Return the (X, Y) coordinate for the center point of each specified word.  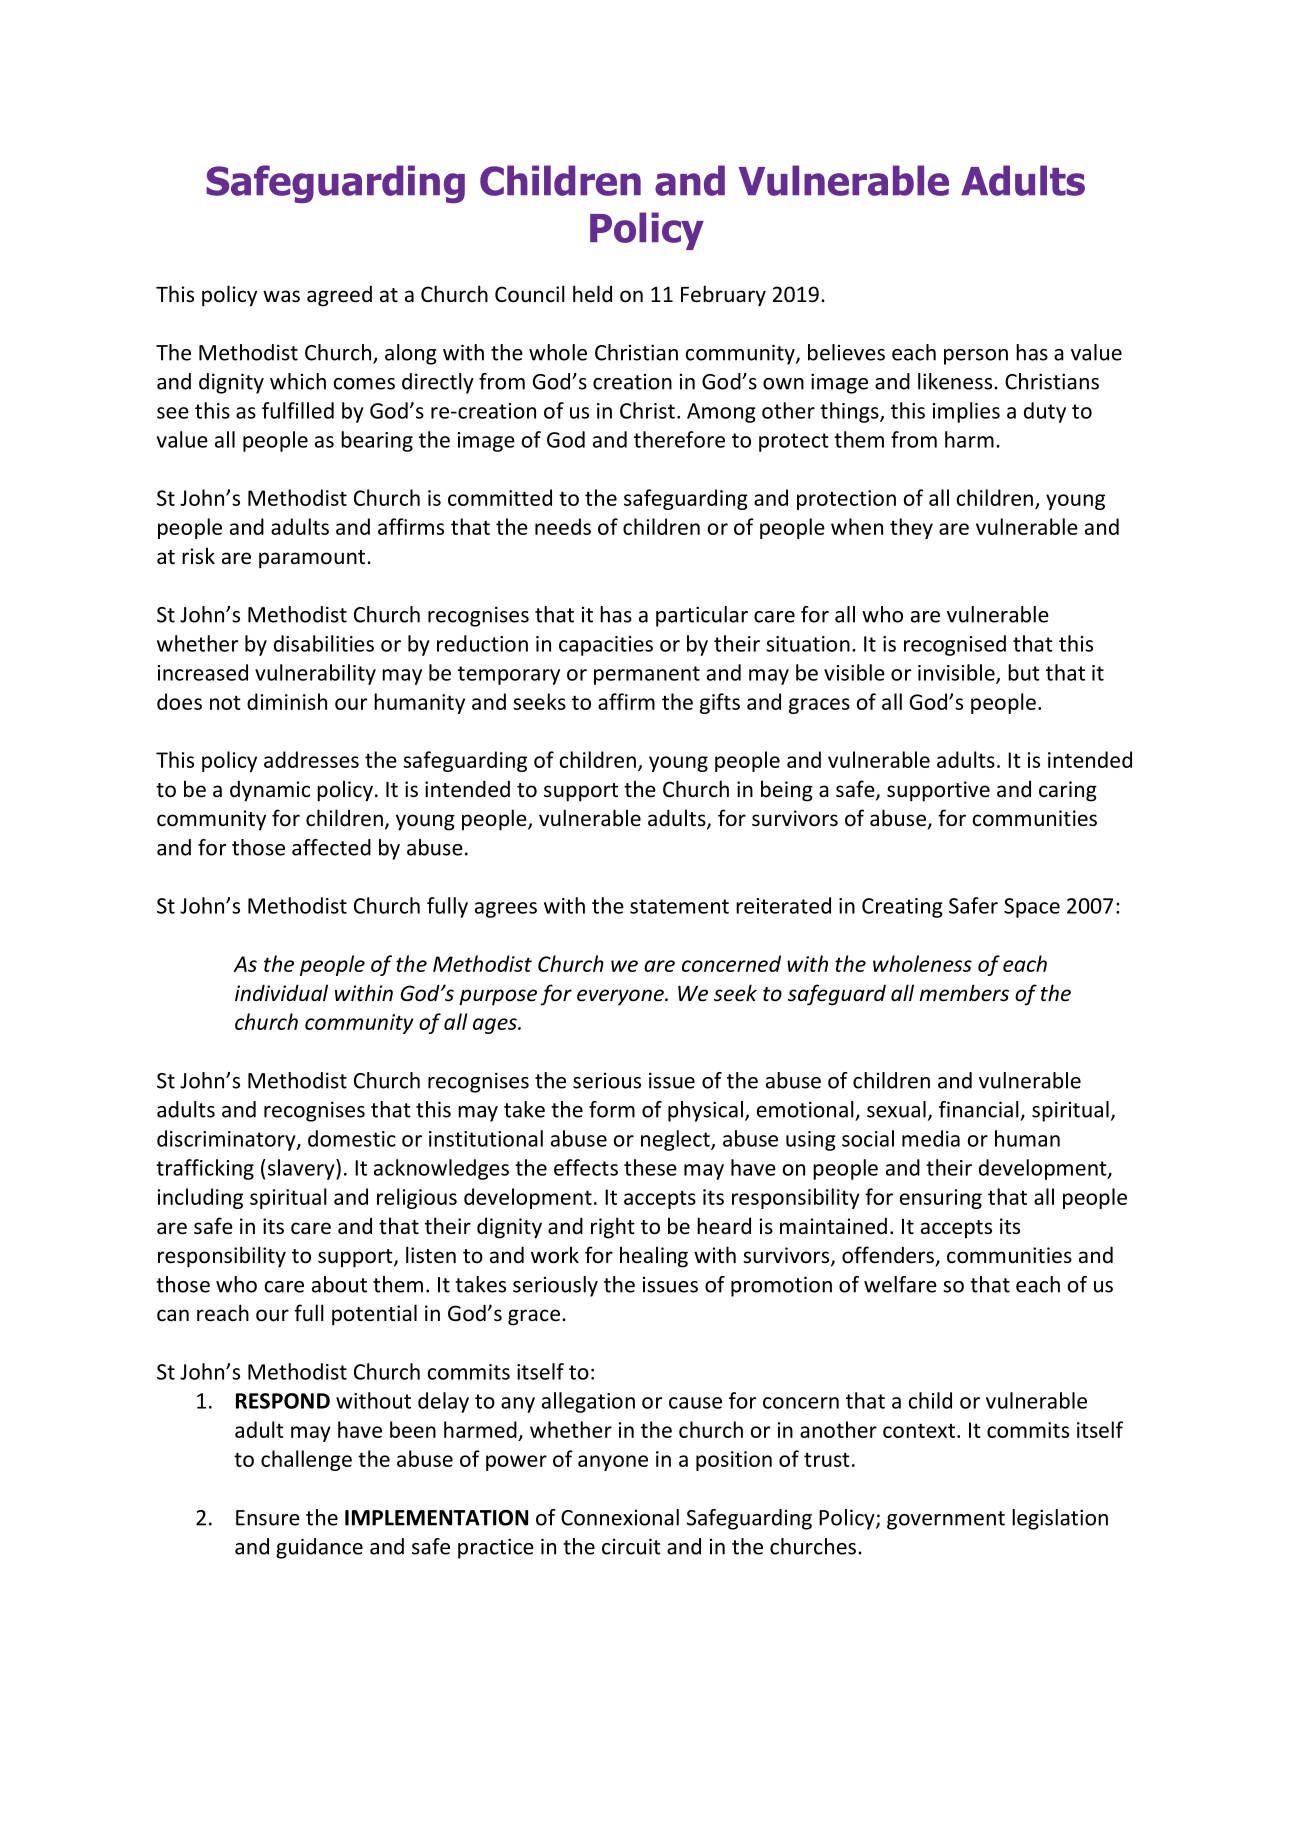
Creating (902, 908)
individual (281, 992)
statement (679, 906)
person (976, 357)
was (281, 296)
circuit (631, 1546)
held (592, 294)
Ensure (268, 1518)
